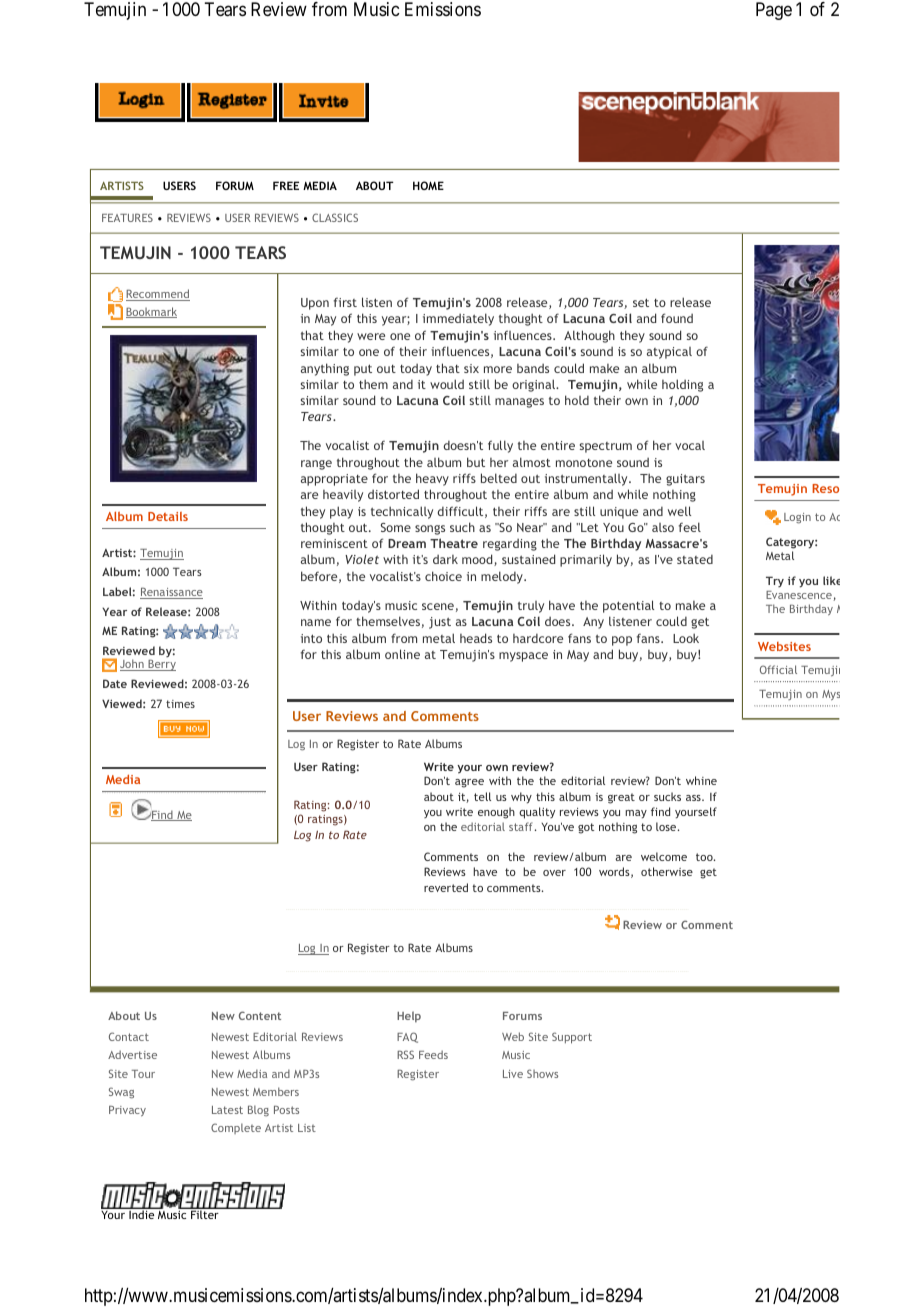 This screenshot has width=924, height=1307. What do you see at coordinates (286, 185) in the screenshot?
I see `FREE` at bounding box center [286, 185].
